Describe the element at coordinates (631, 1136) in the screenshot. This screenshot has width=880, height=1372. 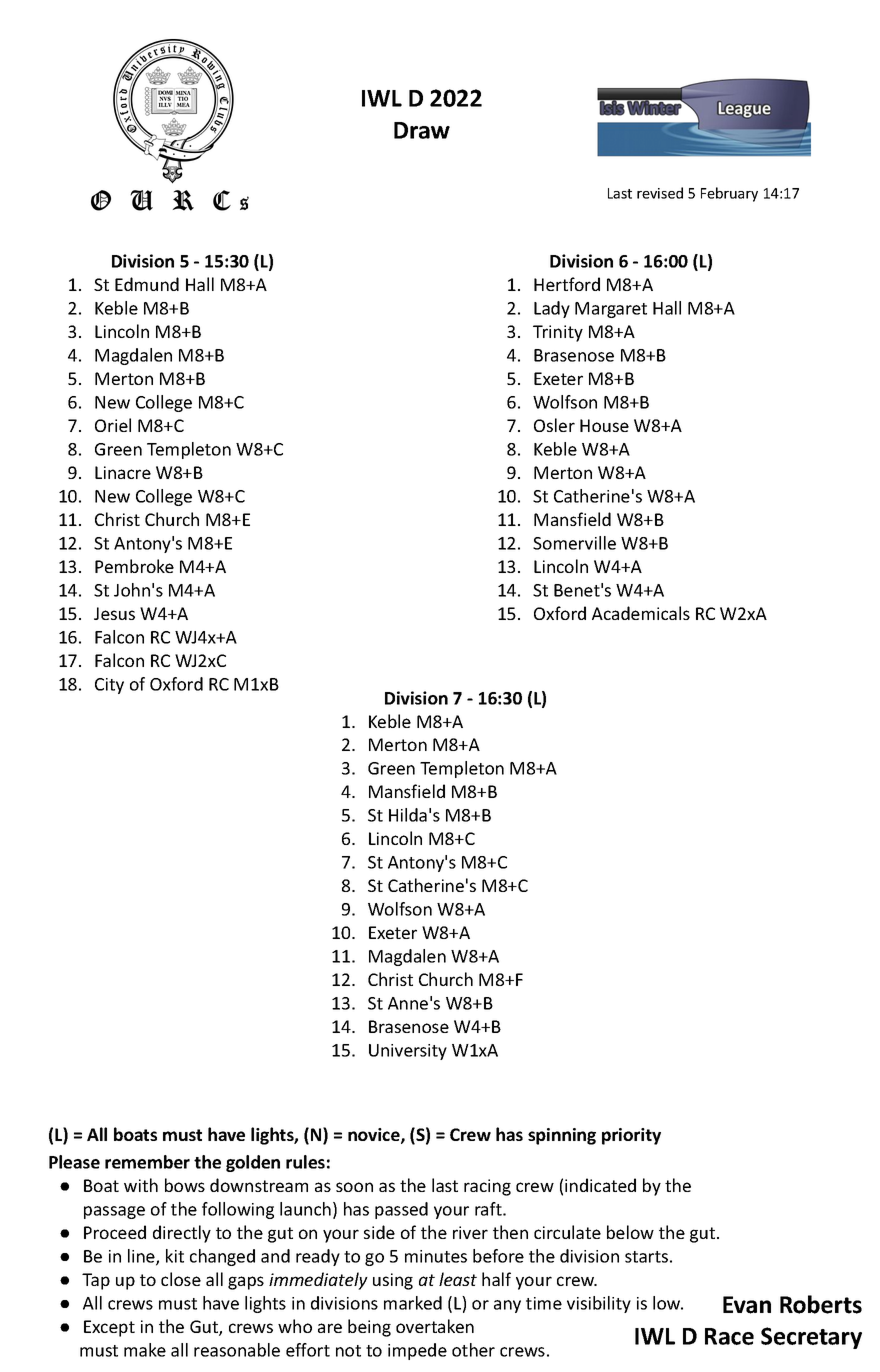
I see `priority` at that location.
